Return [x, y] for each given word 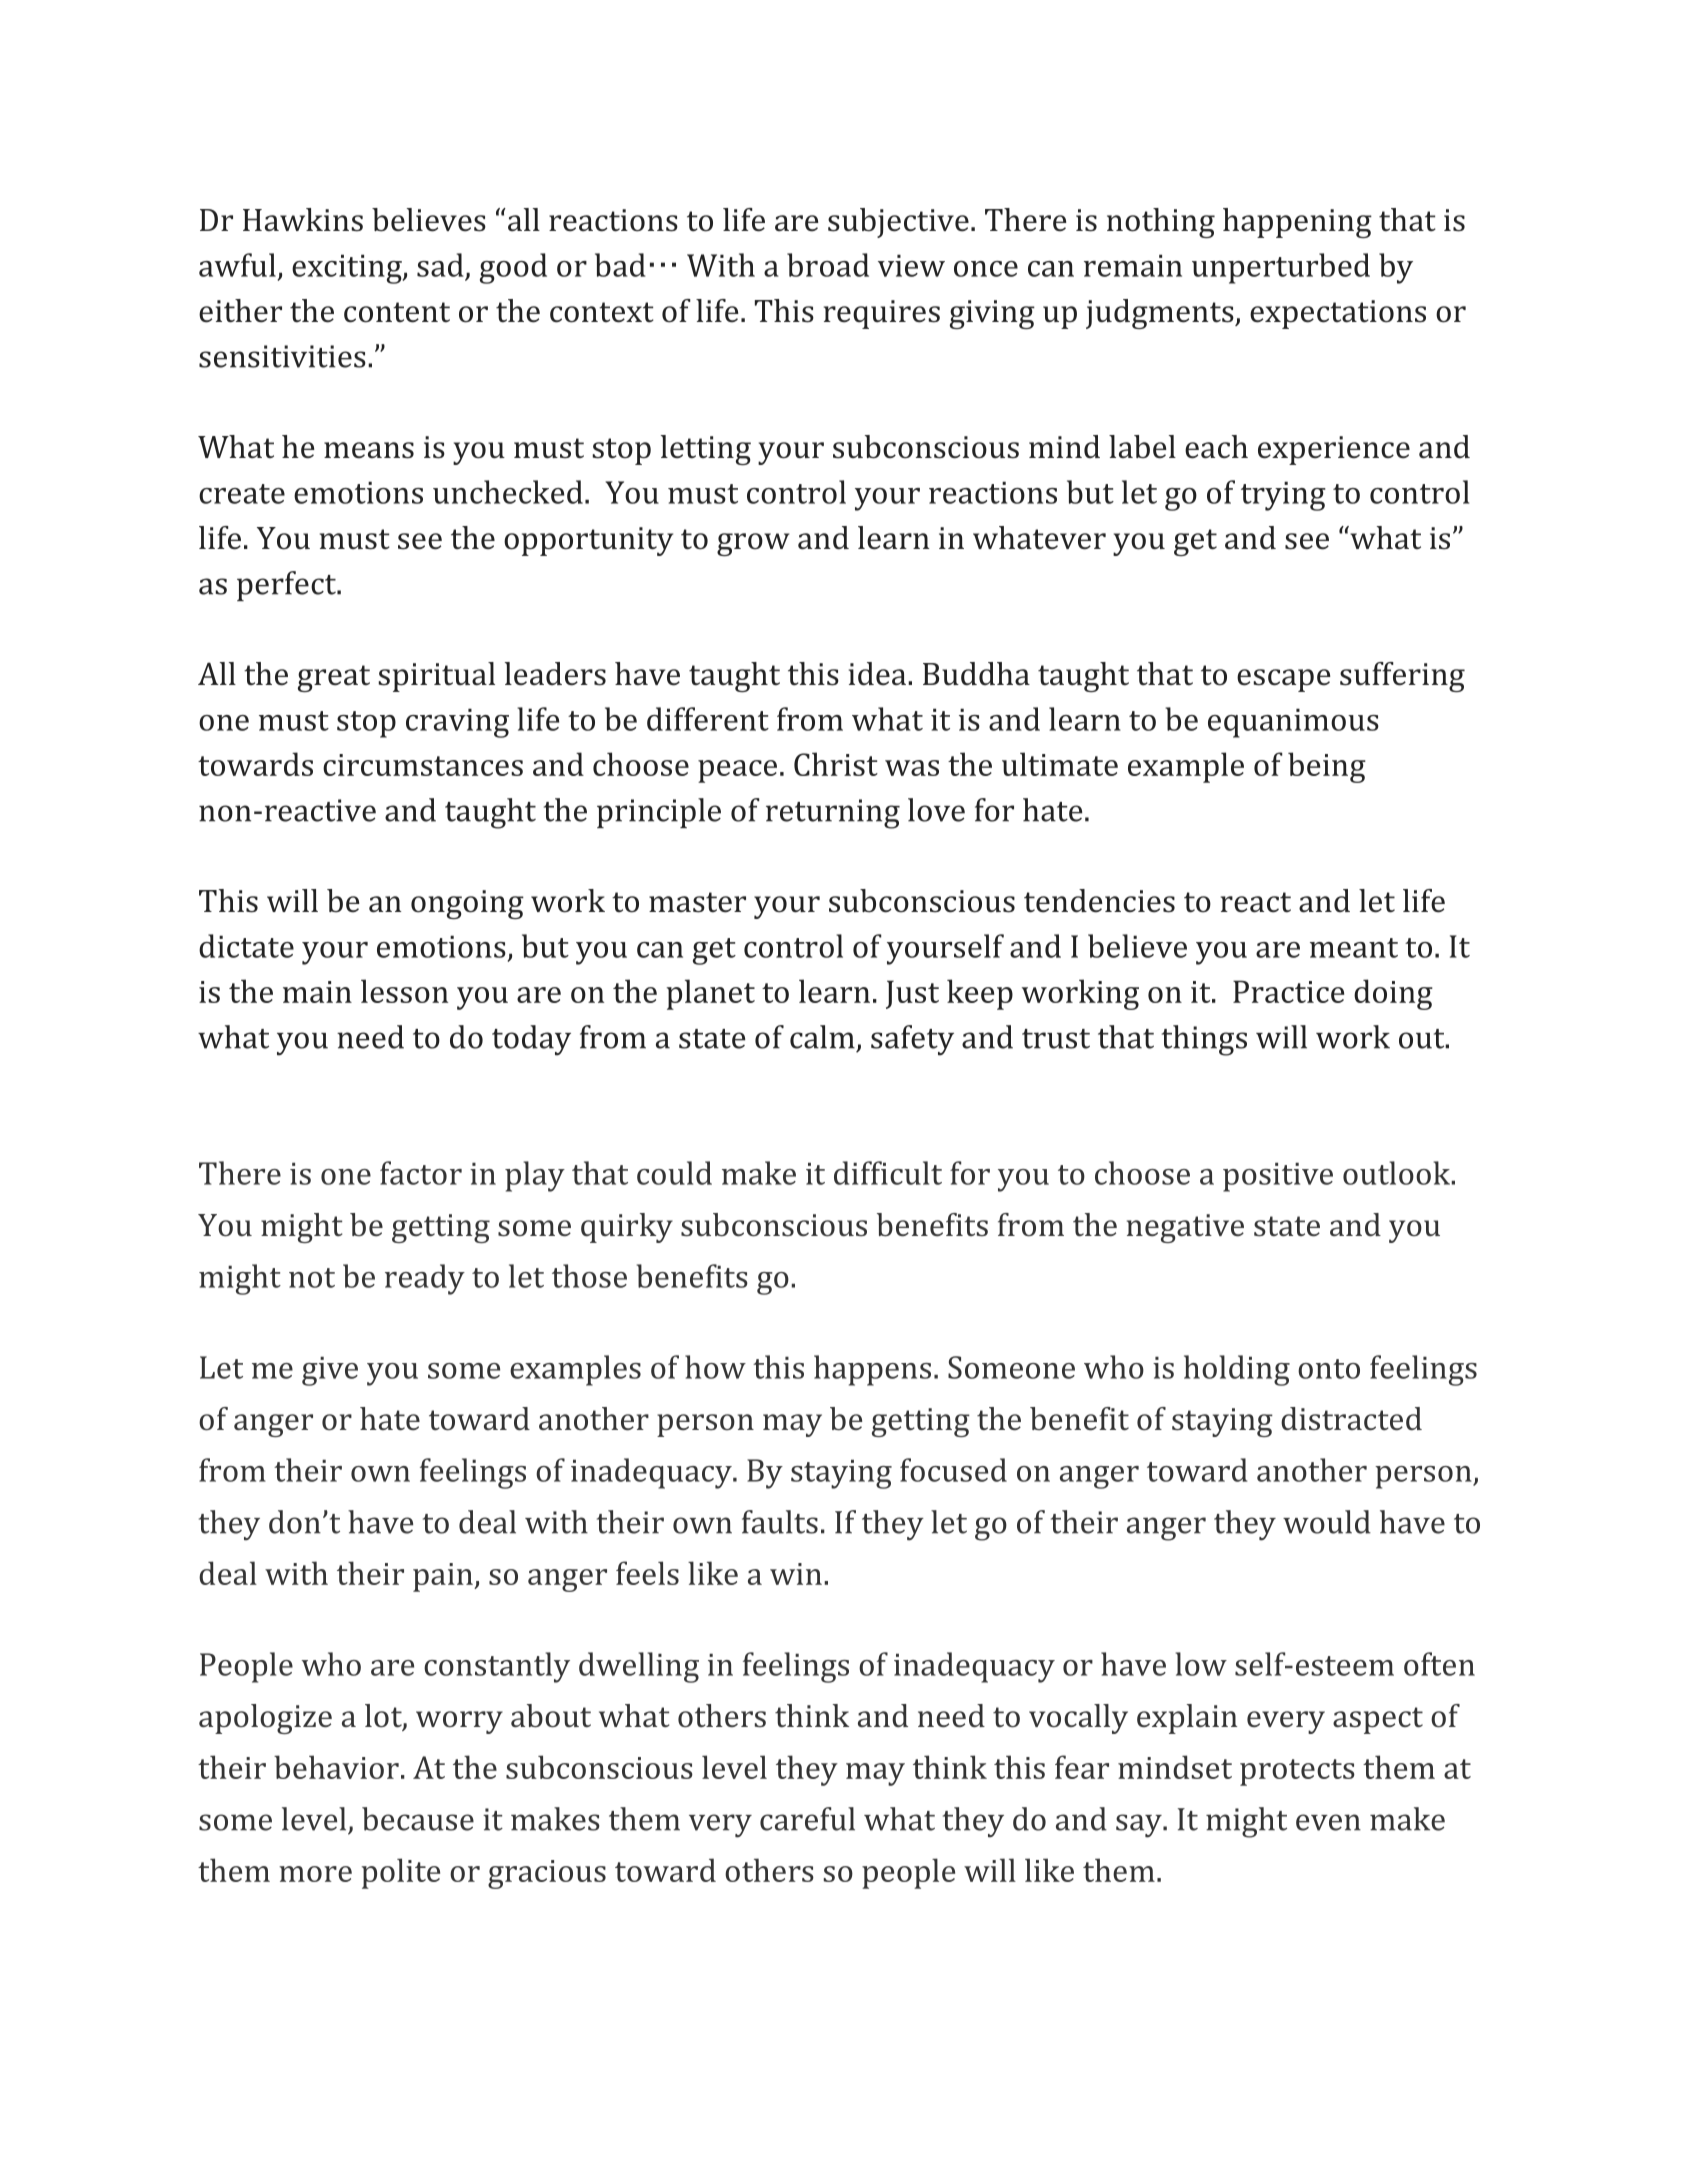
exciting [348, 269]
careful [807, 1819]
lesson [404, 991]
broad [828, 265]
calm [822, 1037]
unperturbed [1281, 268]
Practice [1288, 991]
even [1328, 1822]
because [418, 1819]
